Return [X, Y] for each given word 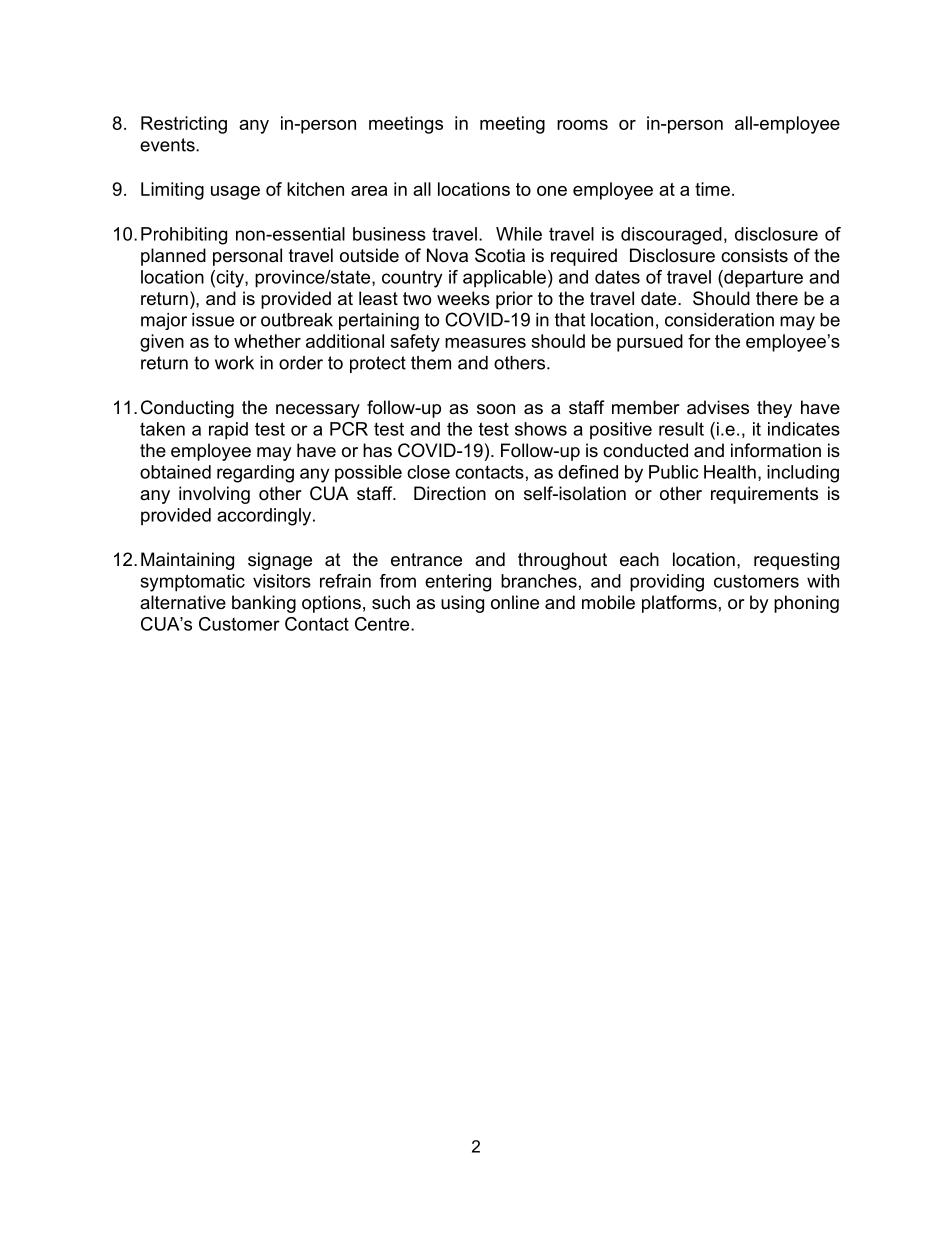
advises [718, 407]
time [712, 189]
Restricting [184, 125]
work [234, 363]
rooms [582, 125]
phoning [806, 604]
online [515, 602]
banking [264, 604]
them [431, 363]
